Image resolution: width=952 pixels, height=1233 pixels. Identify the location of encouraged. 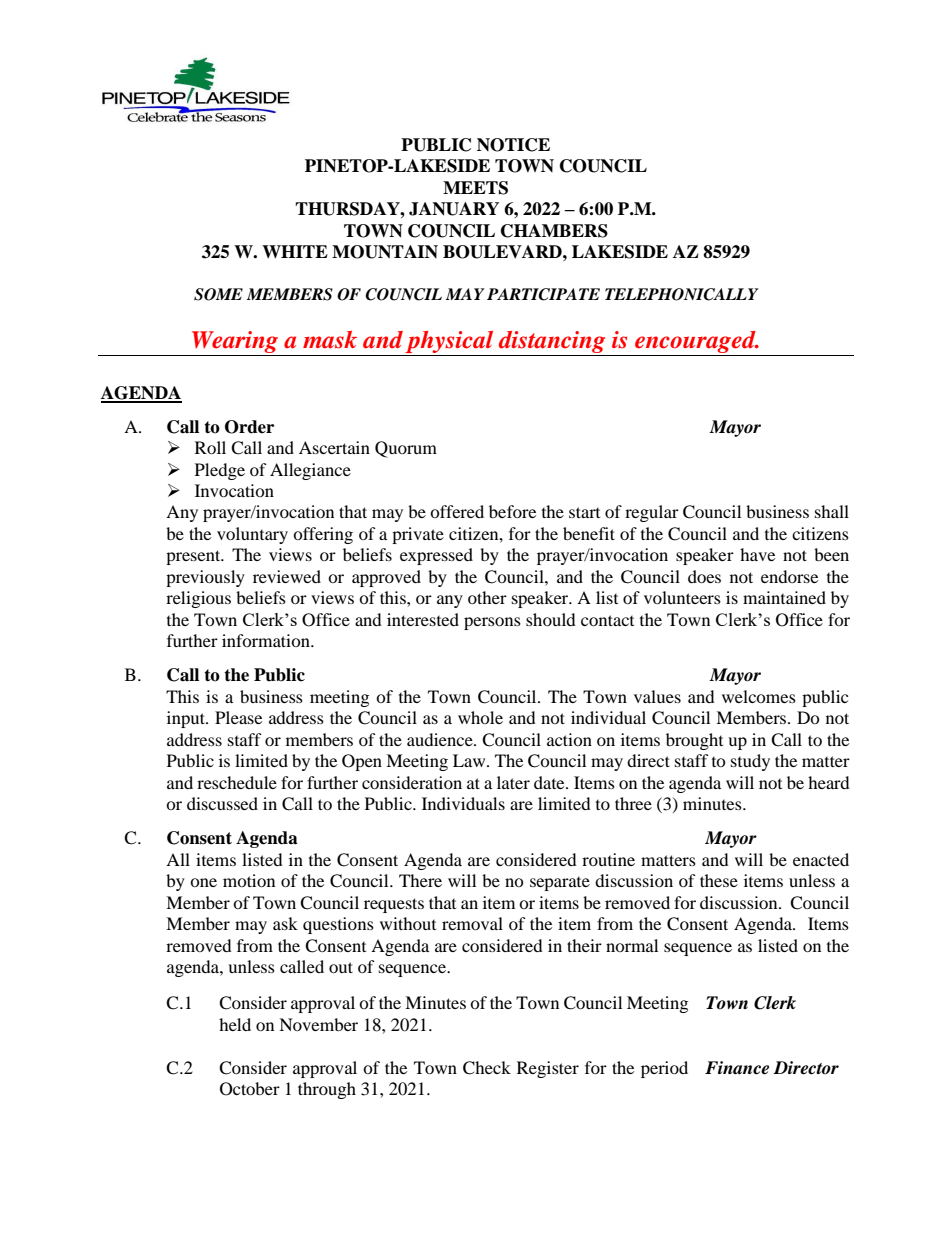
(695, 343).
